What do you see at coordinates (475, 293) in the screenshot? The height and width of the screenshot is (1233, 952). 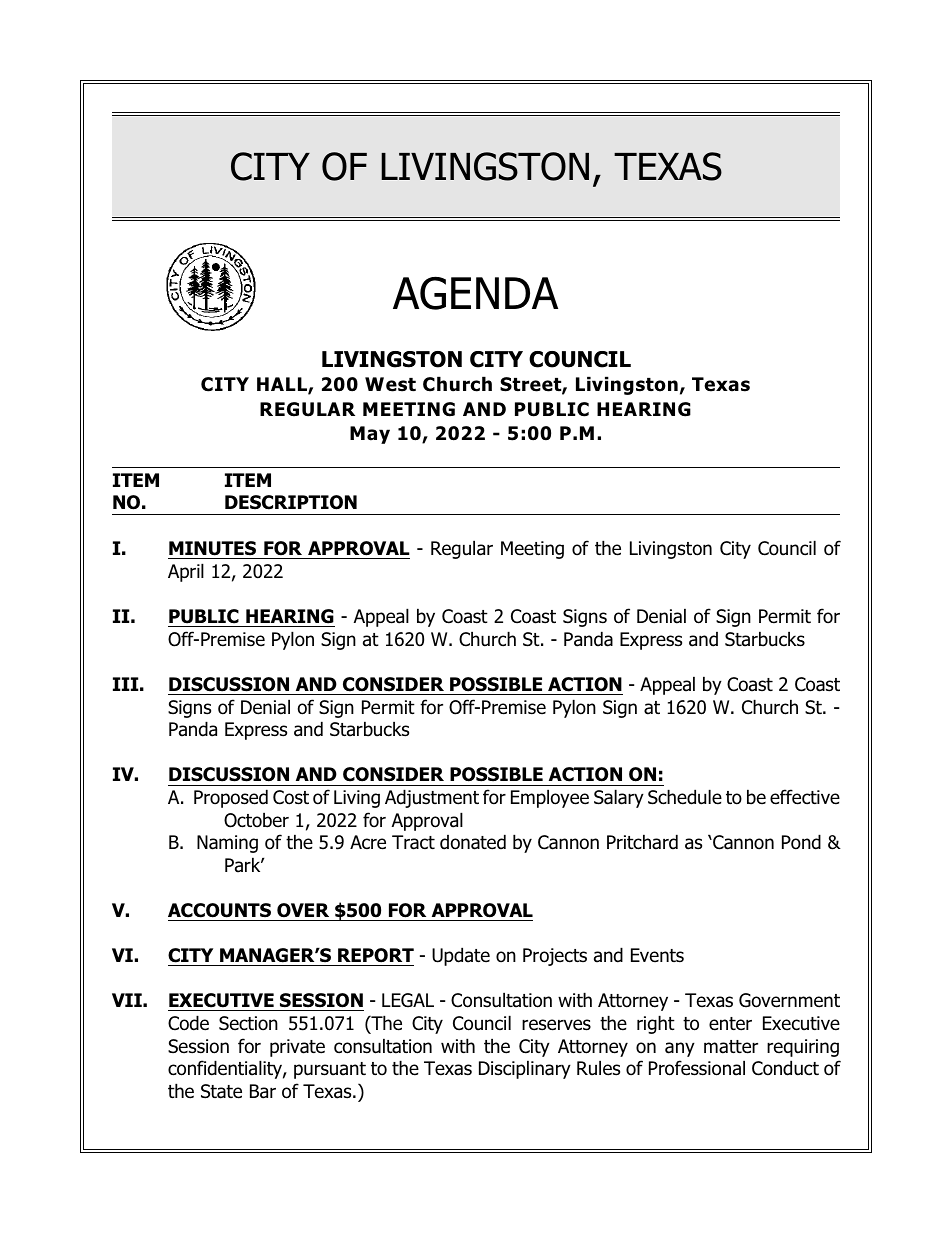 I see `AGENDA` at bounding box center [475, 293].
